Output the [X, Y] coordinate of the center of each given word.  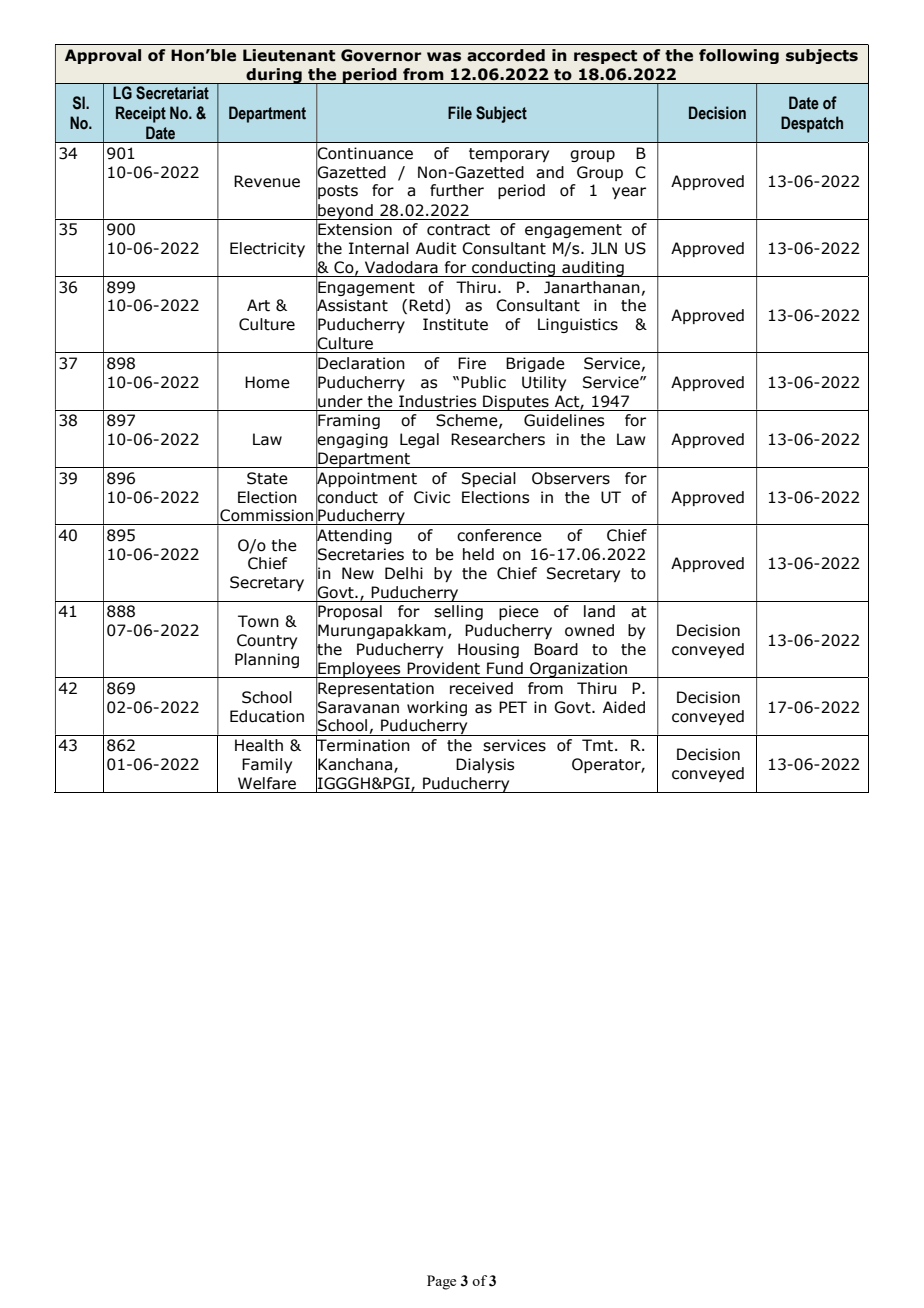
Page [441, 1282]
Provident [443, 668]
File [460, 113]
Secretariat [172, 93]
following [739, 56]
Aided [624, 707]
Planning [267, 660]
